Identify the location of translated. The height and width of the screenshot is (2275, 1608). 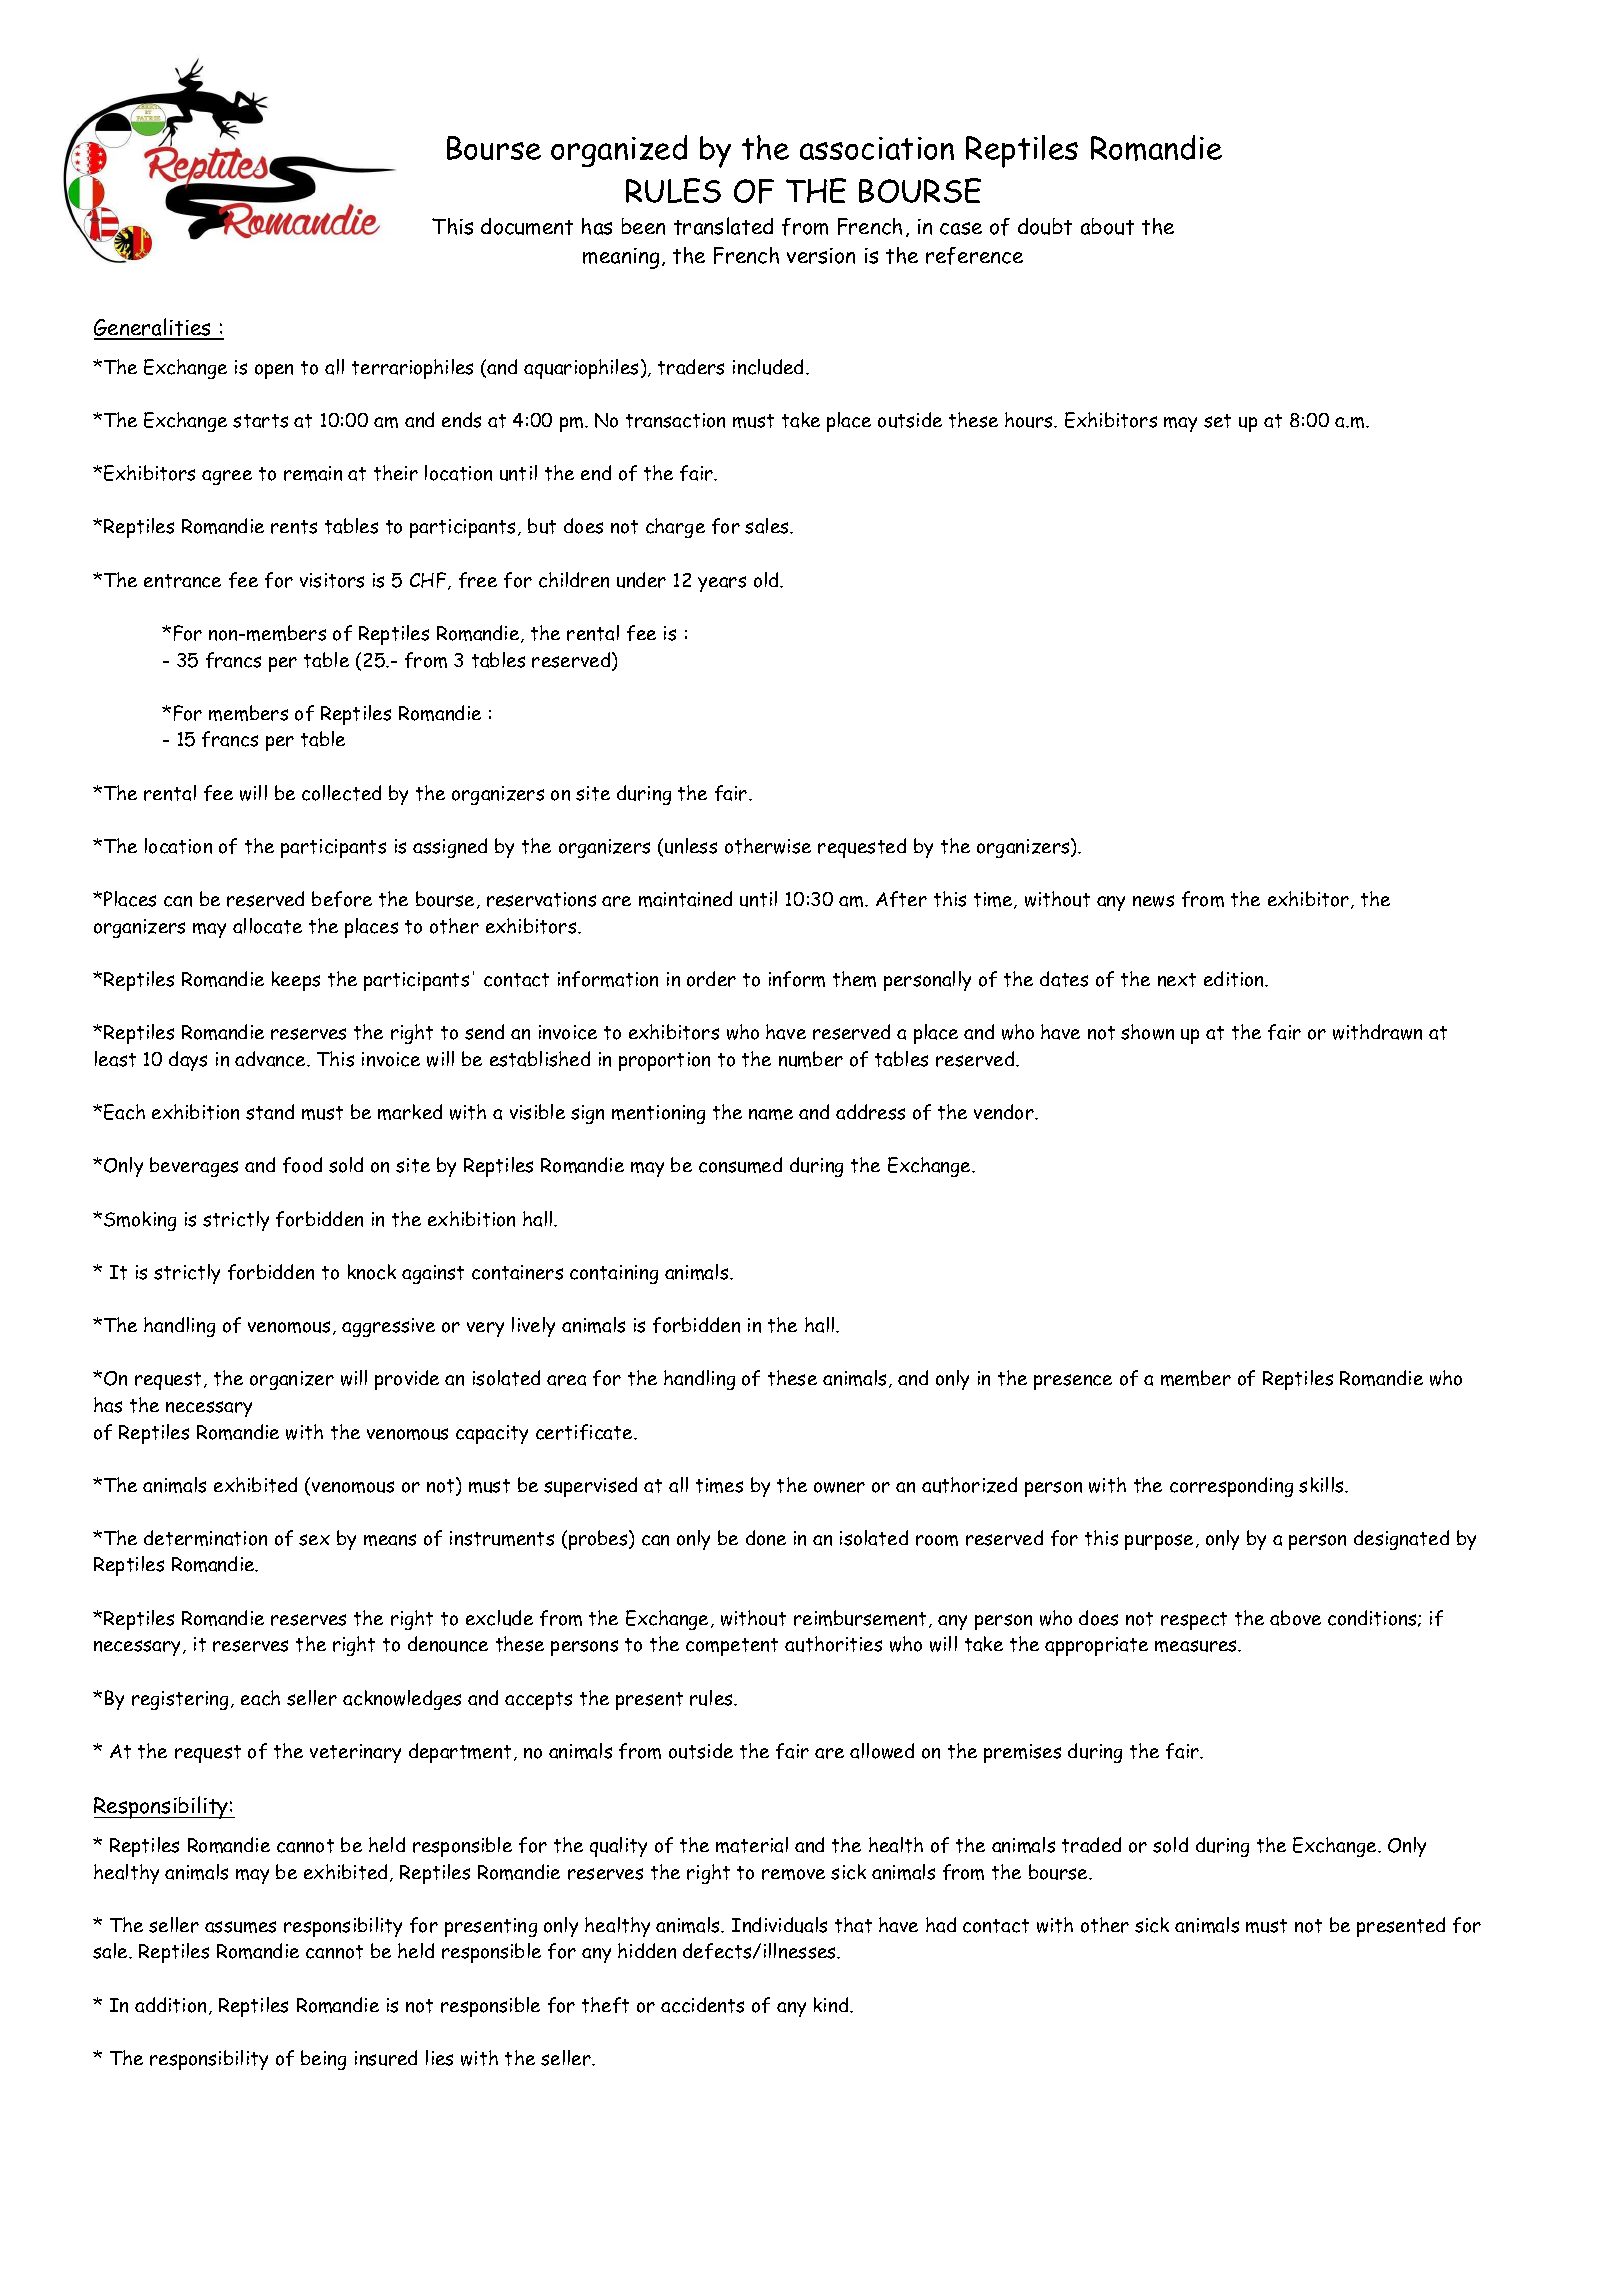
(723, 226).
